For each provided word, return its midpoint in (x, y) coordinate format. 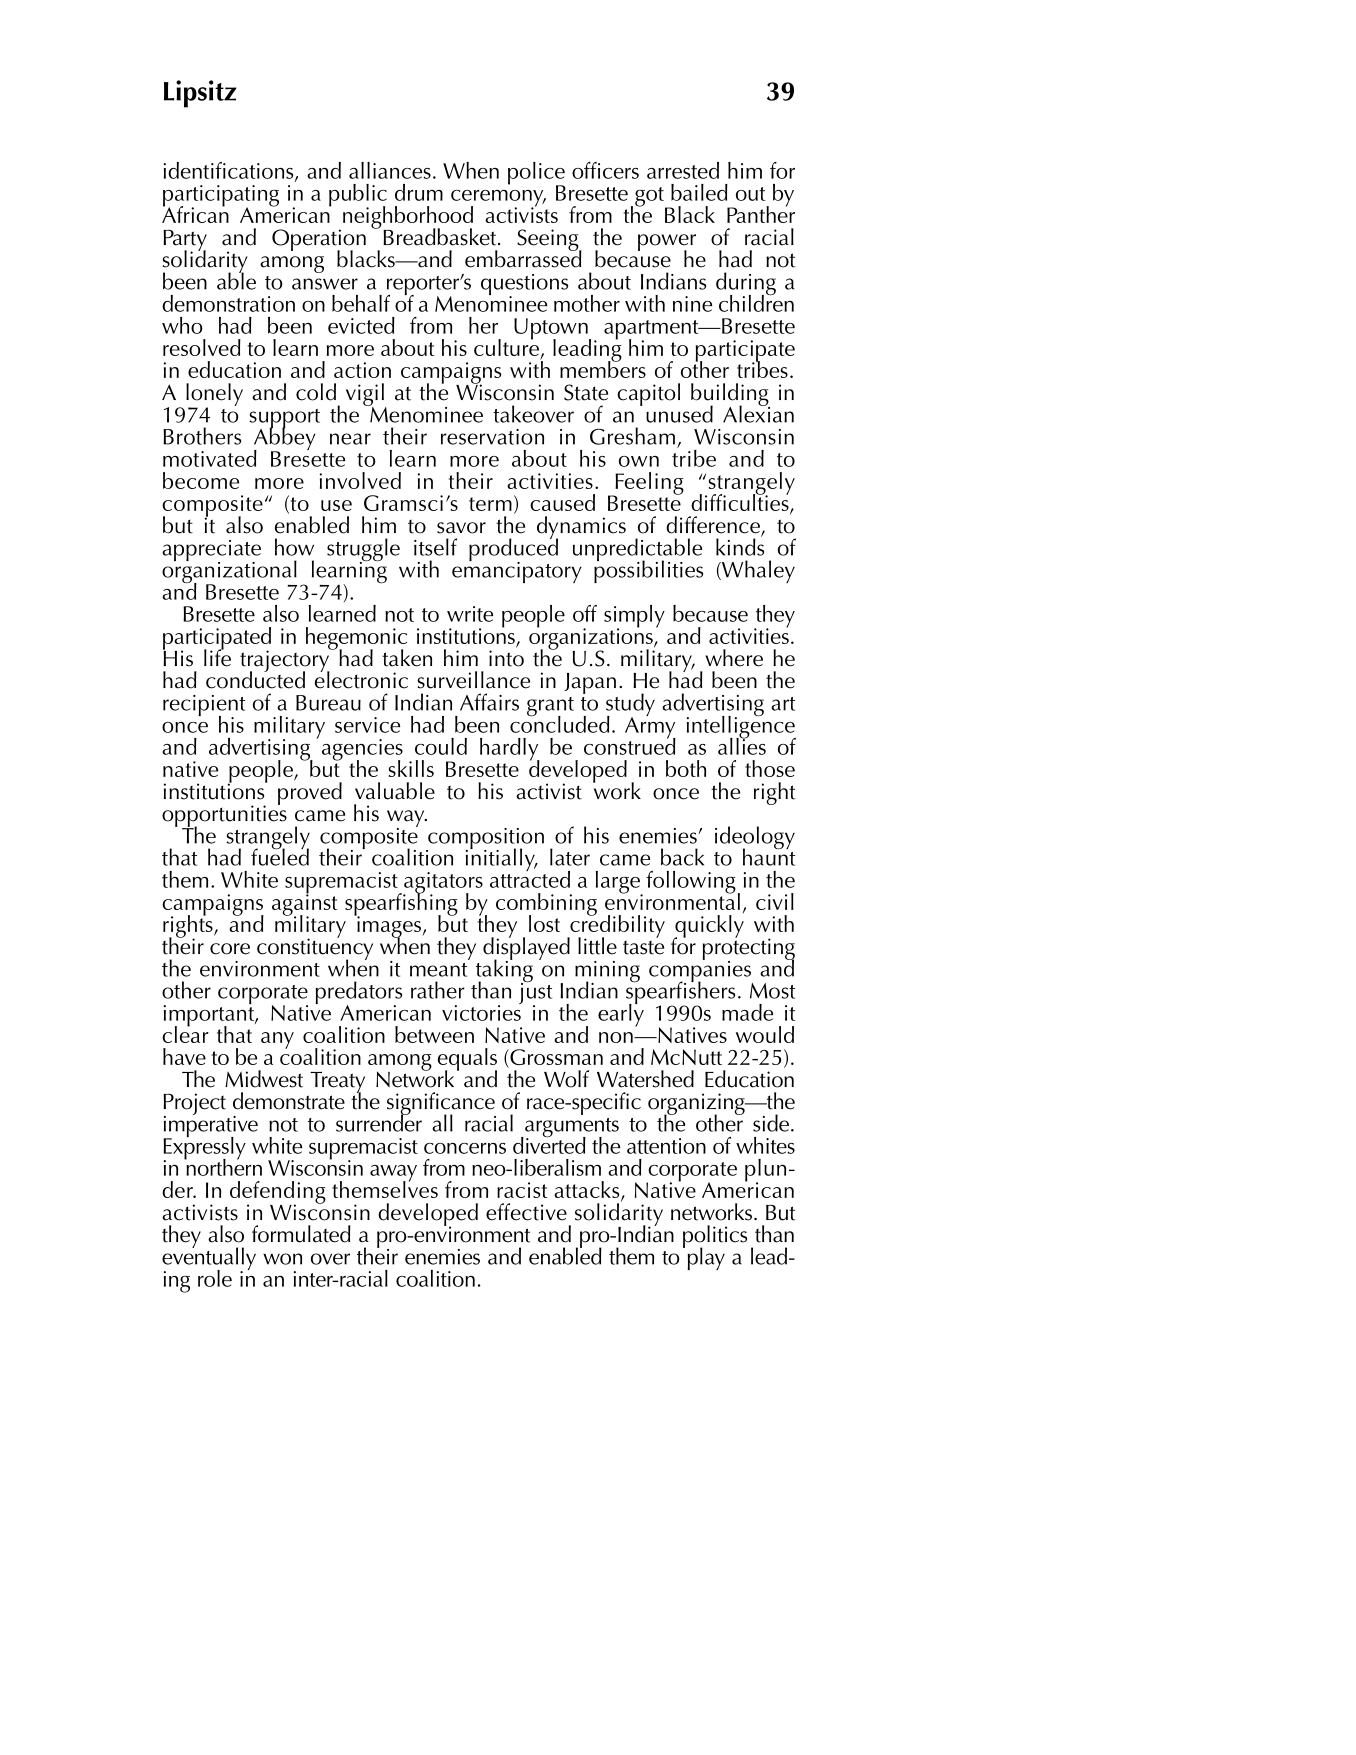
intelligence (741, 727)
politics (715, 1237)
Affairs (489, 702)
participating (221, 197)
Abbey (285, 439)
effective (526, 1212)
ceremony (498, 199)
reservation (492, 437)
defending (278, 1193)
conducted (255, 679)
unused (679, 414)
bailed (699, 192)
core (230, 949)
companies (701, 971)
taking (504, 971)
